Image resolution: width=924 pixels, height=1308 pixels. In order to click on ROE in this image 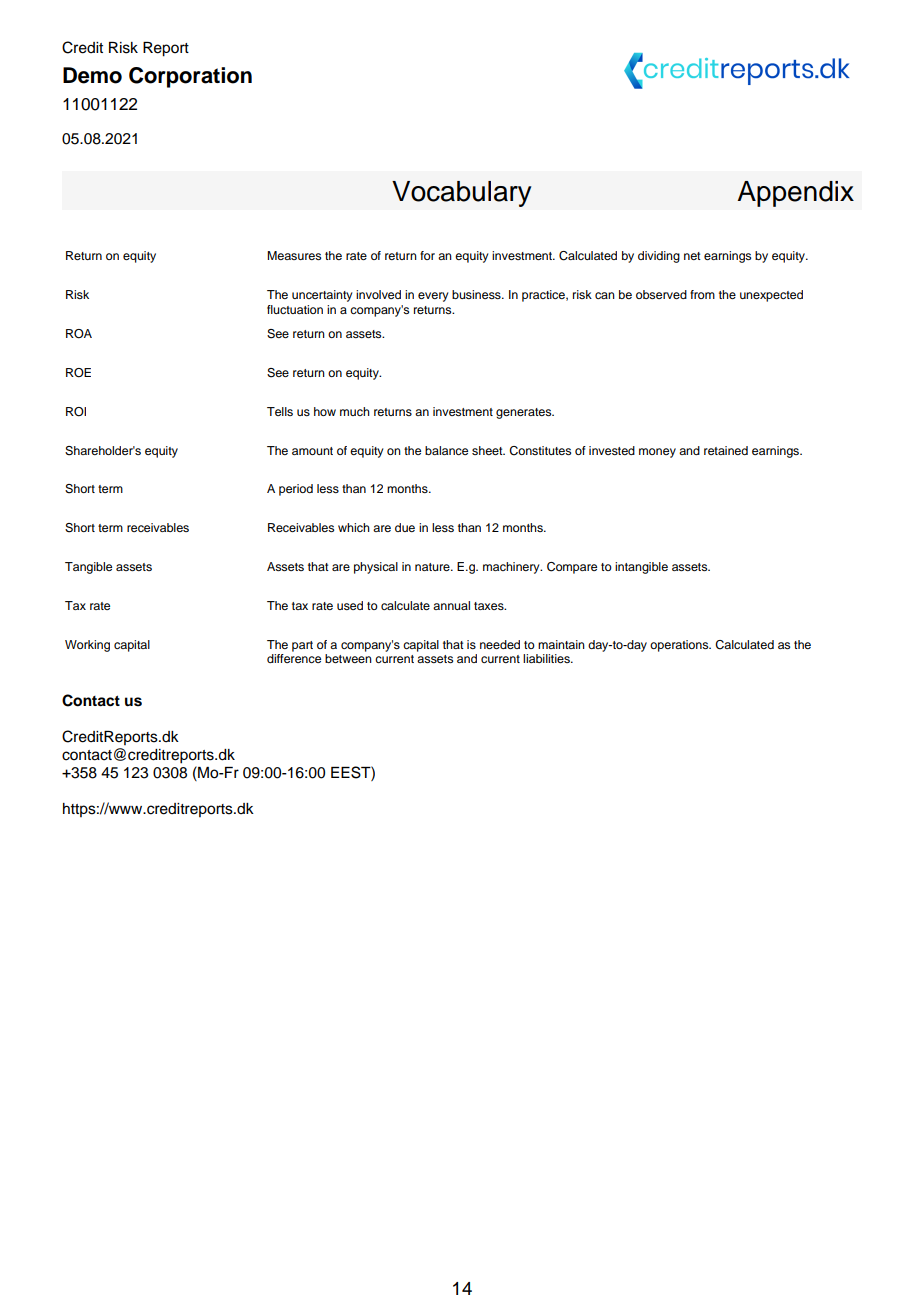, I will do `click(78, 373)`.
